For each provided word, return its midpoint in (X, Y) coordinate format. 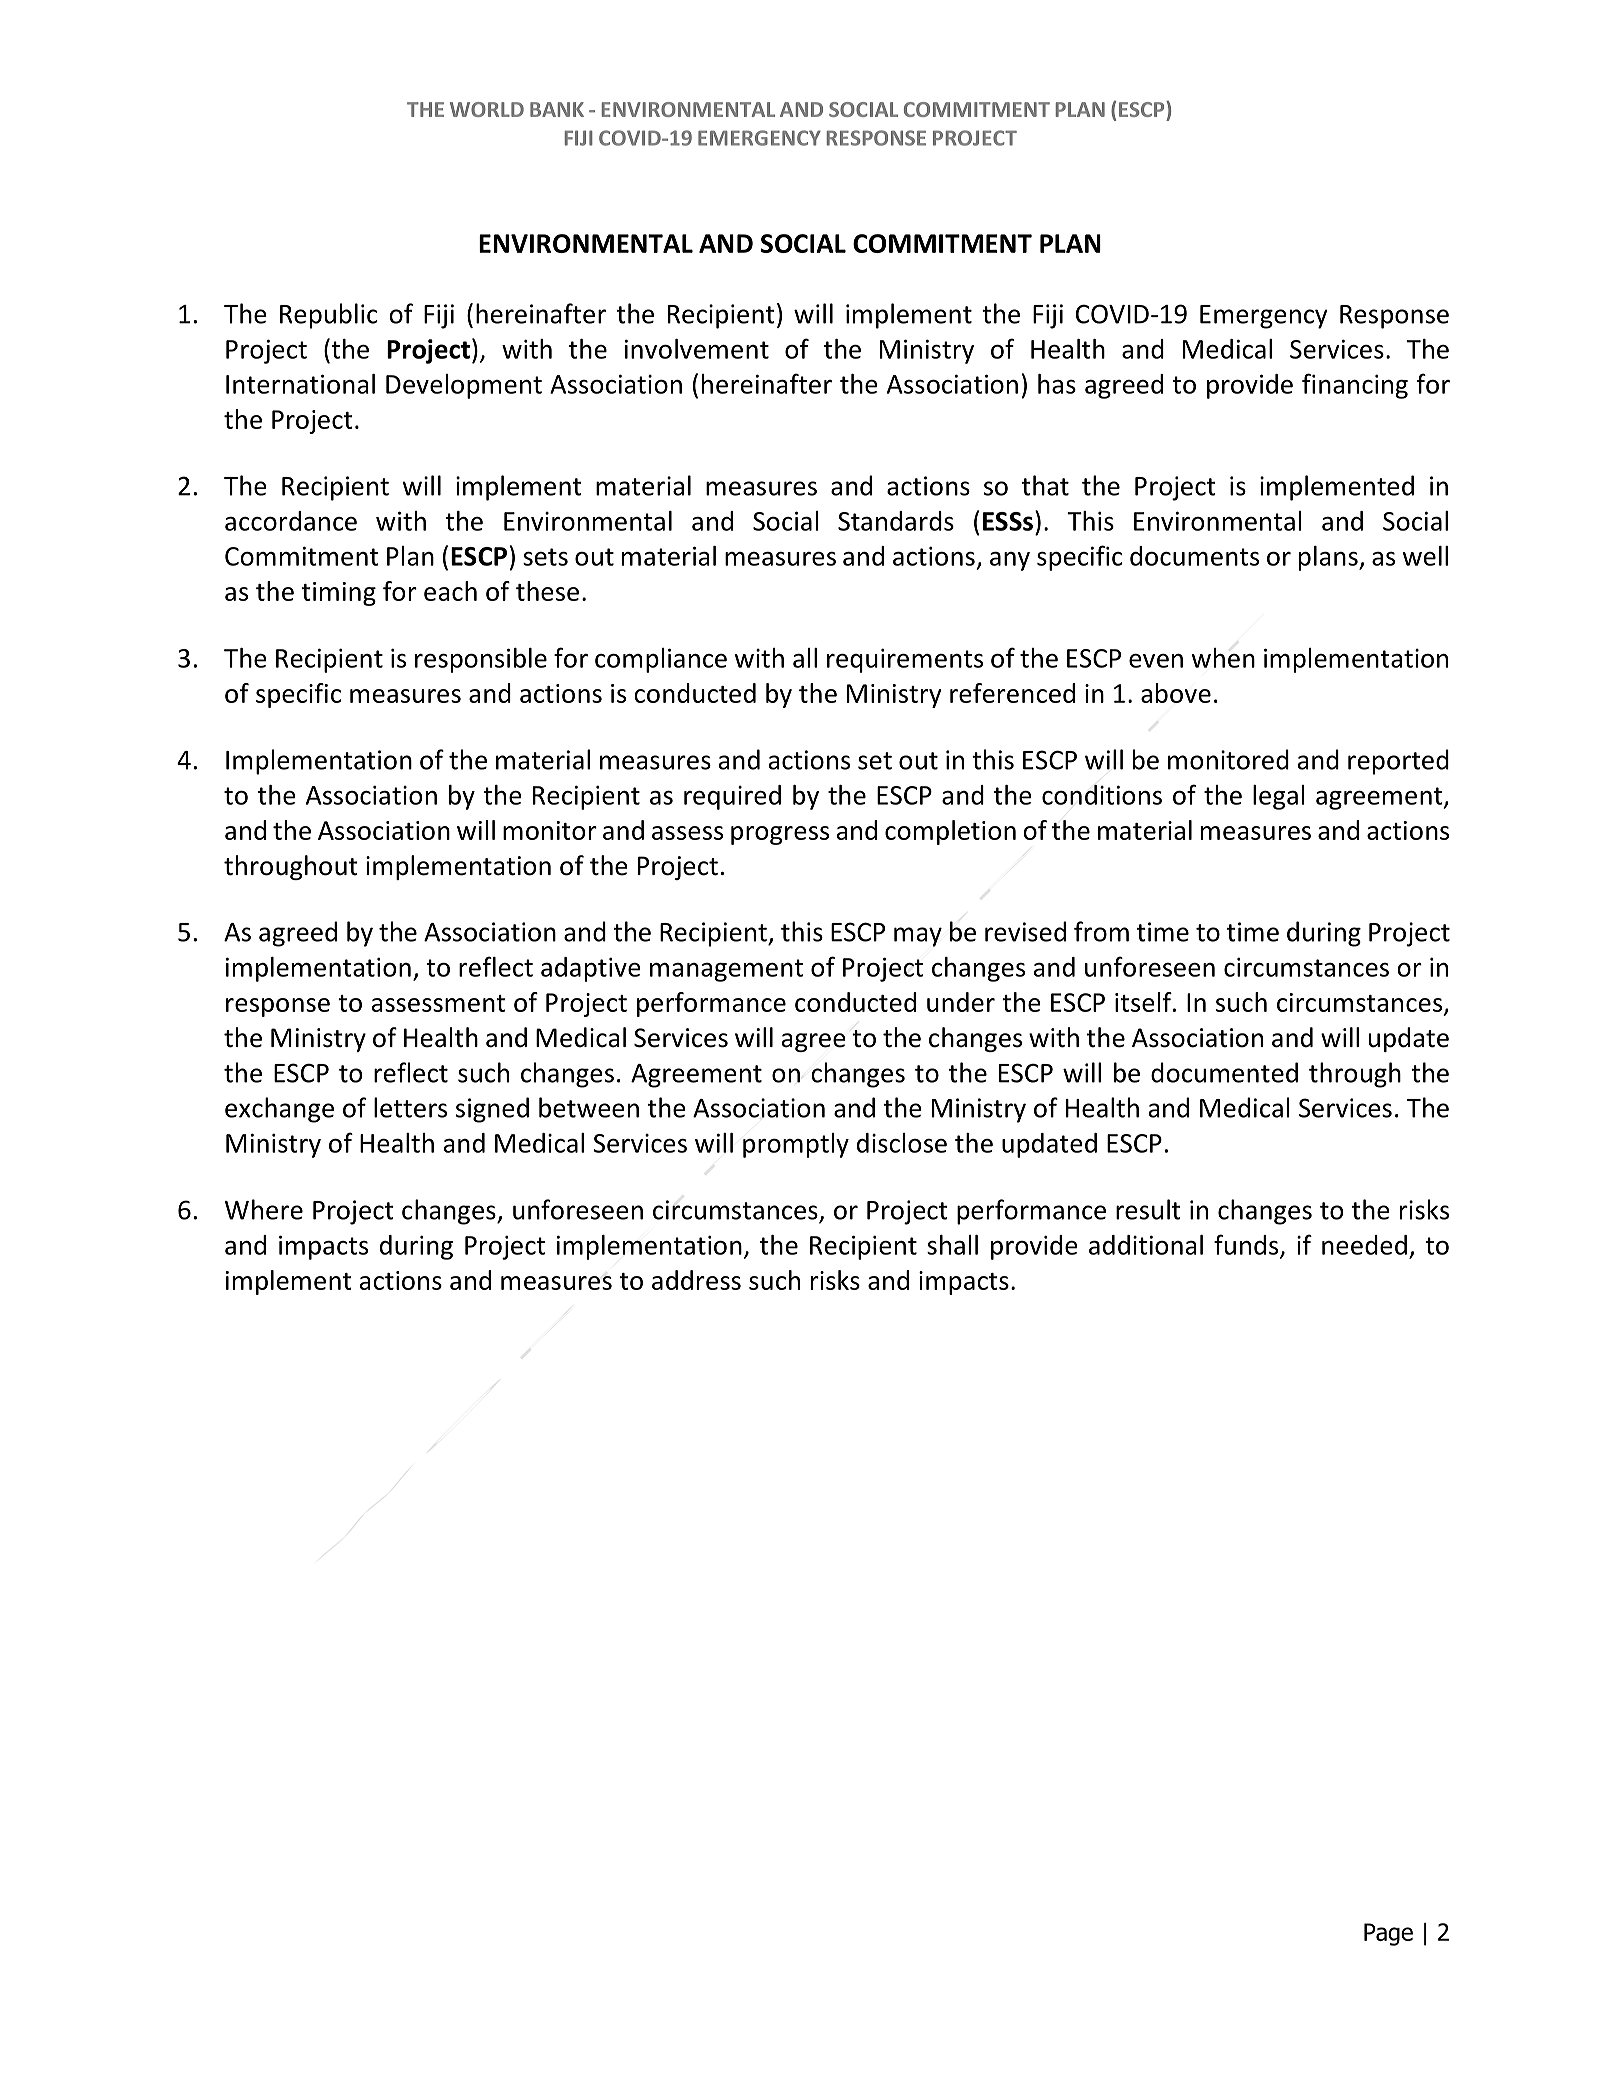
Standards (896, 521)
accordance (291, 521)
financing (1355, 386)
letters (410, 1107)
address (696, 1280)
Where (264, 1209)
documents (1194, 556)
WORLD (487, 109)
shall (952, 1245)
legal (1279, 797)
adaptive (591, 969)
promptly (796, 1145)
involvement (697, 349)
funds (1247, 1245)
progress (780, 835)
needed (1364, 1245)
